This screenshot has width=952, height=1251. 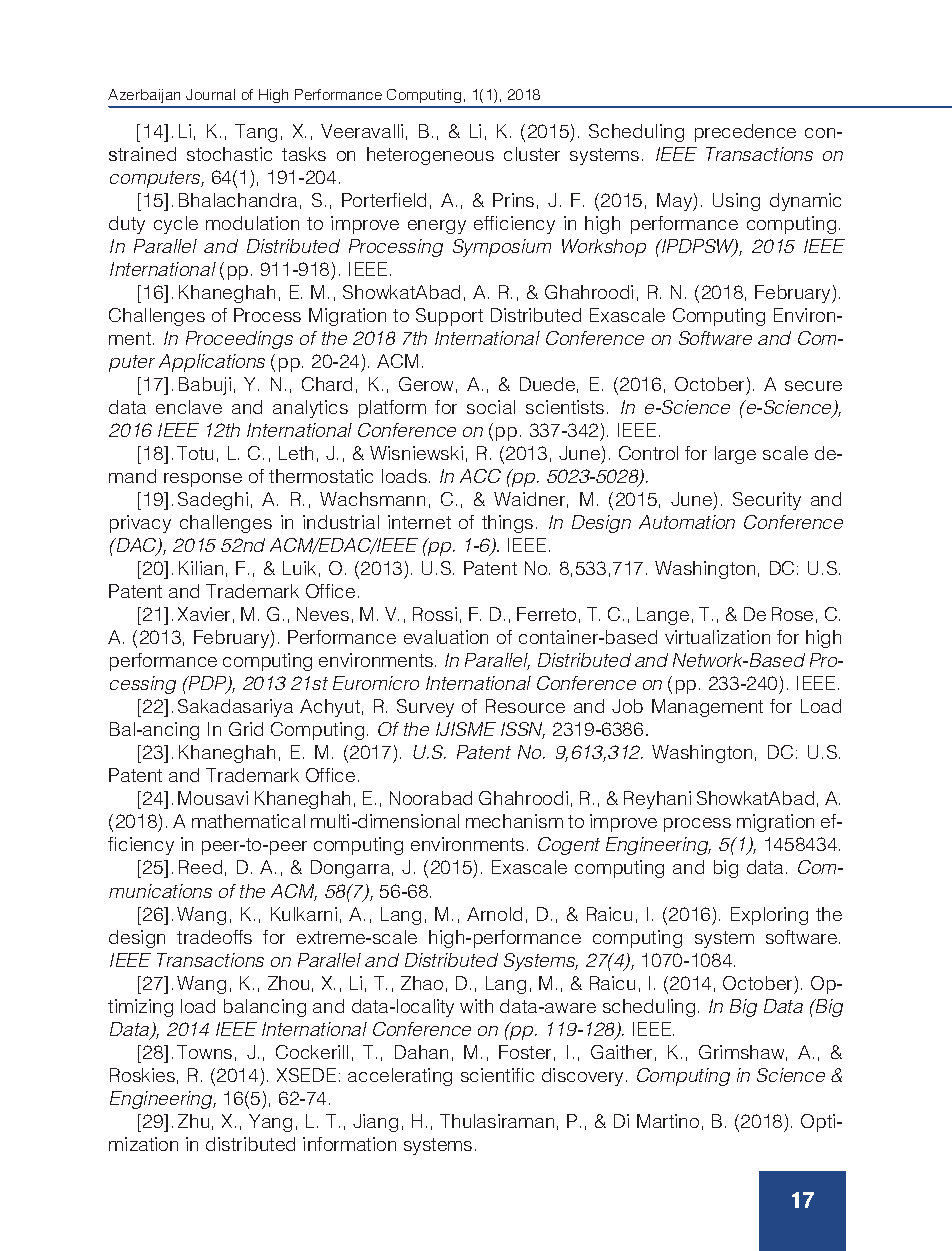 What do you see at coordinates (430, 156) in the screenshot?
I see `heterogeneous` at bounding box center [430, 156].
